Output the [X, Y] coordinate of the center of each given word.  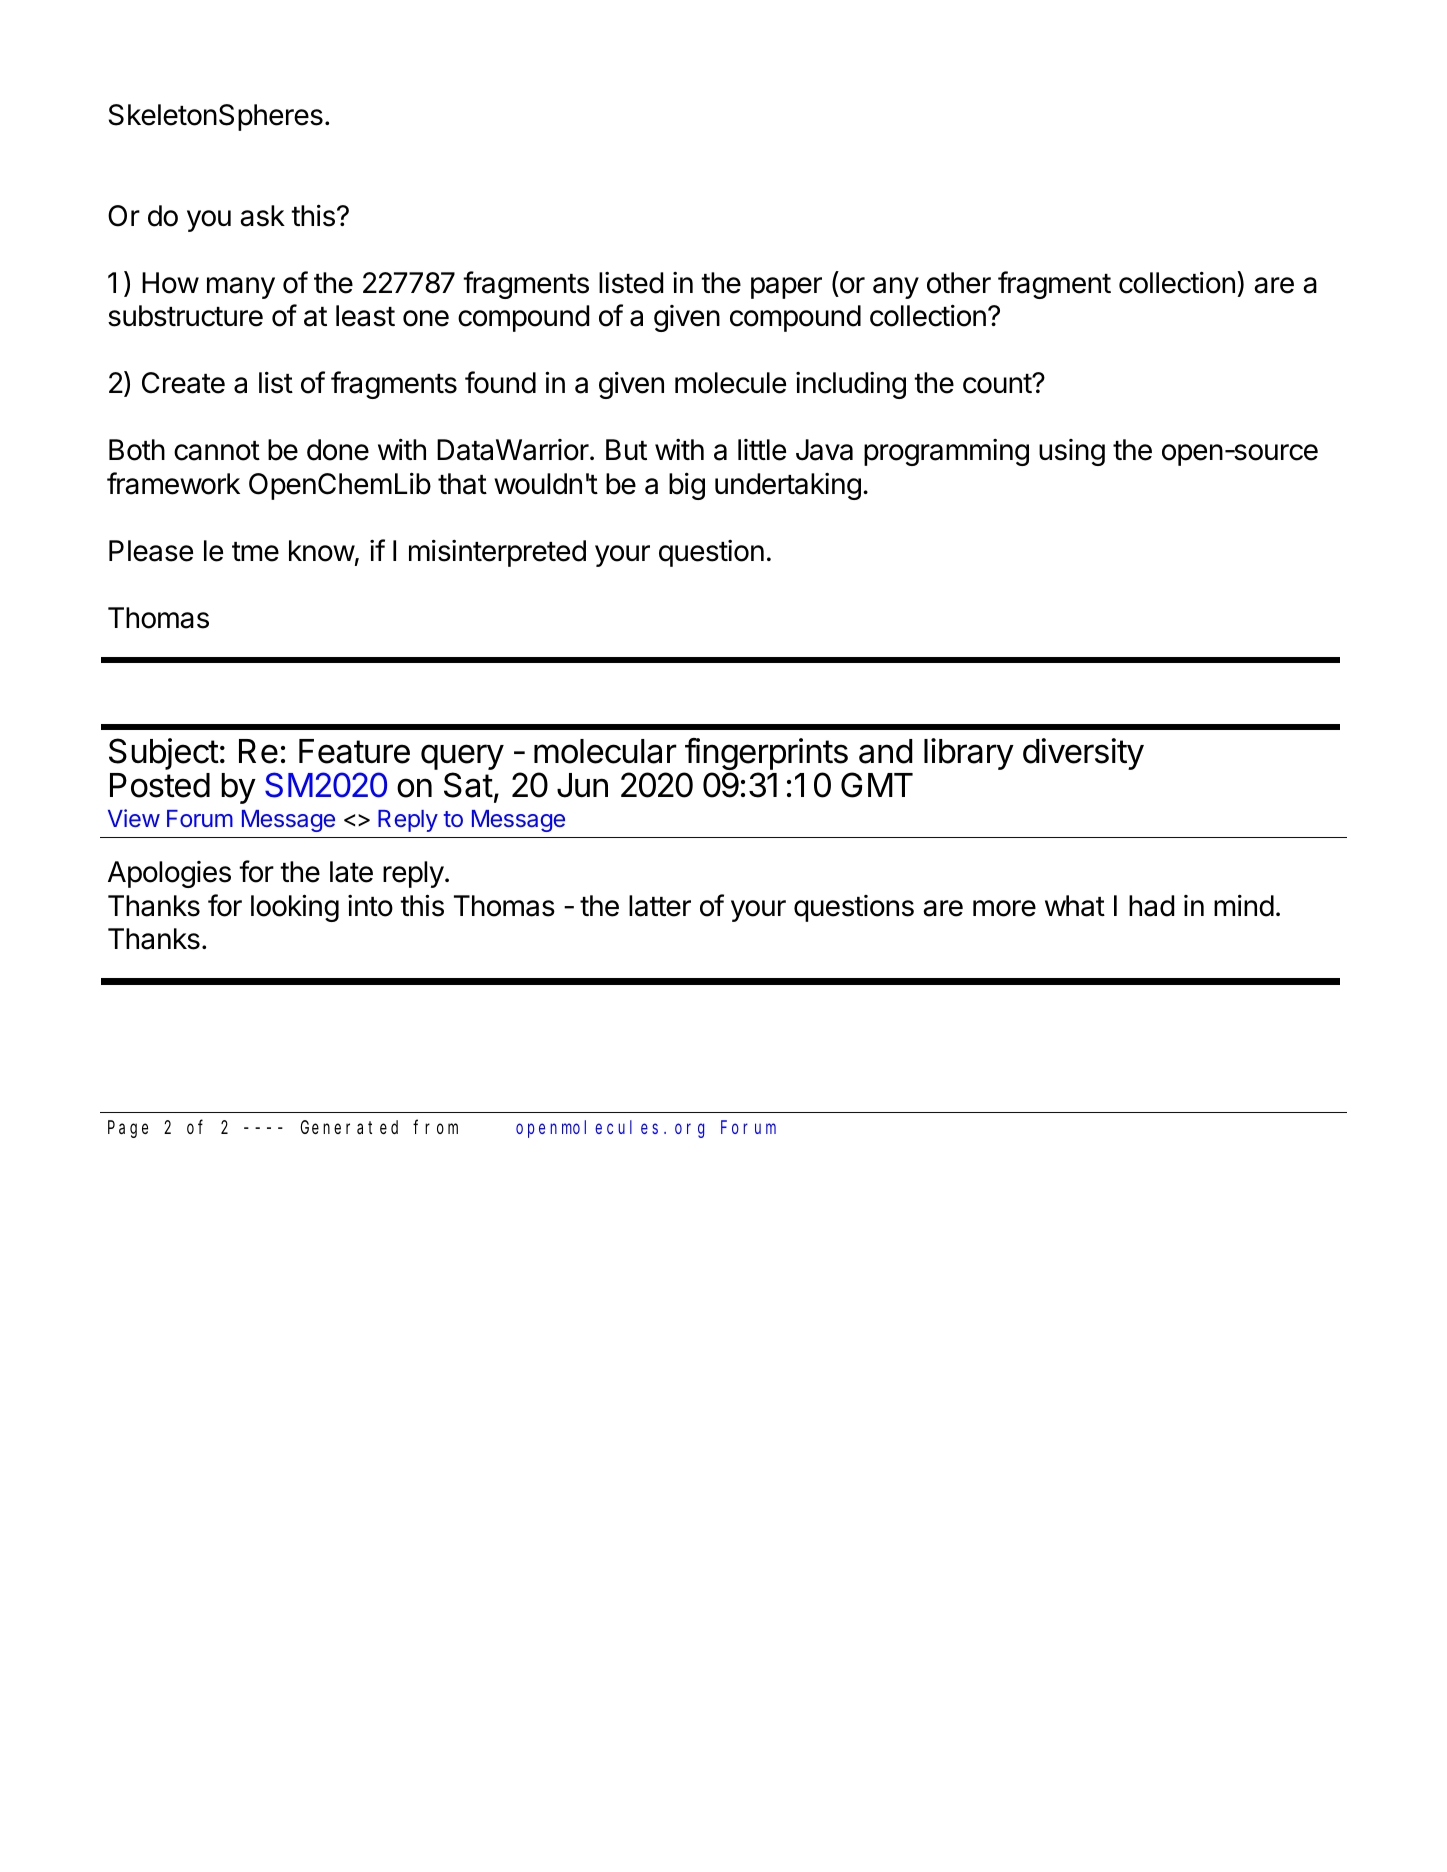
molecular [605, 751]
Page [128, 1130]
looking [295, 908]
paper [786, 288]
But [626, 449]
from [435, 1127]
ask [262, 216]
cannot [217, 451]
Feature [354, 751]
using [1072, 452]
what [1075, 906]
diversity [1083, 754]
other [959, 283]
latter [660, 906]
